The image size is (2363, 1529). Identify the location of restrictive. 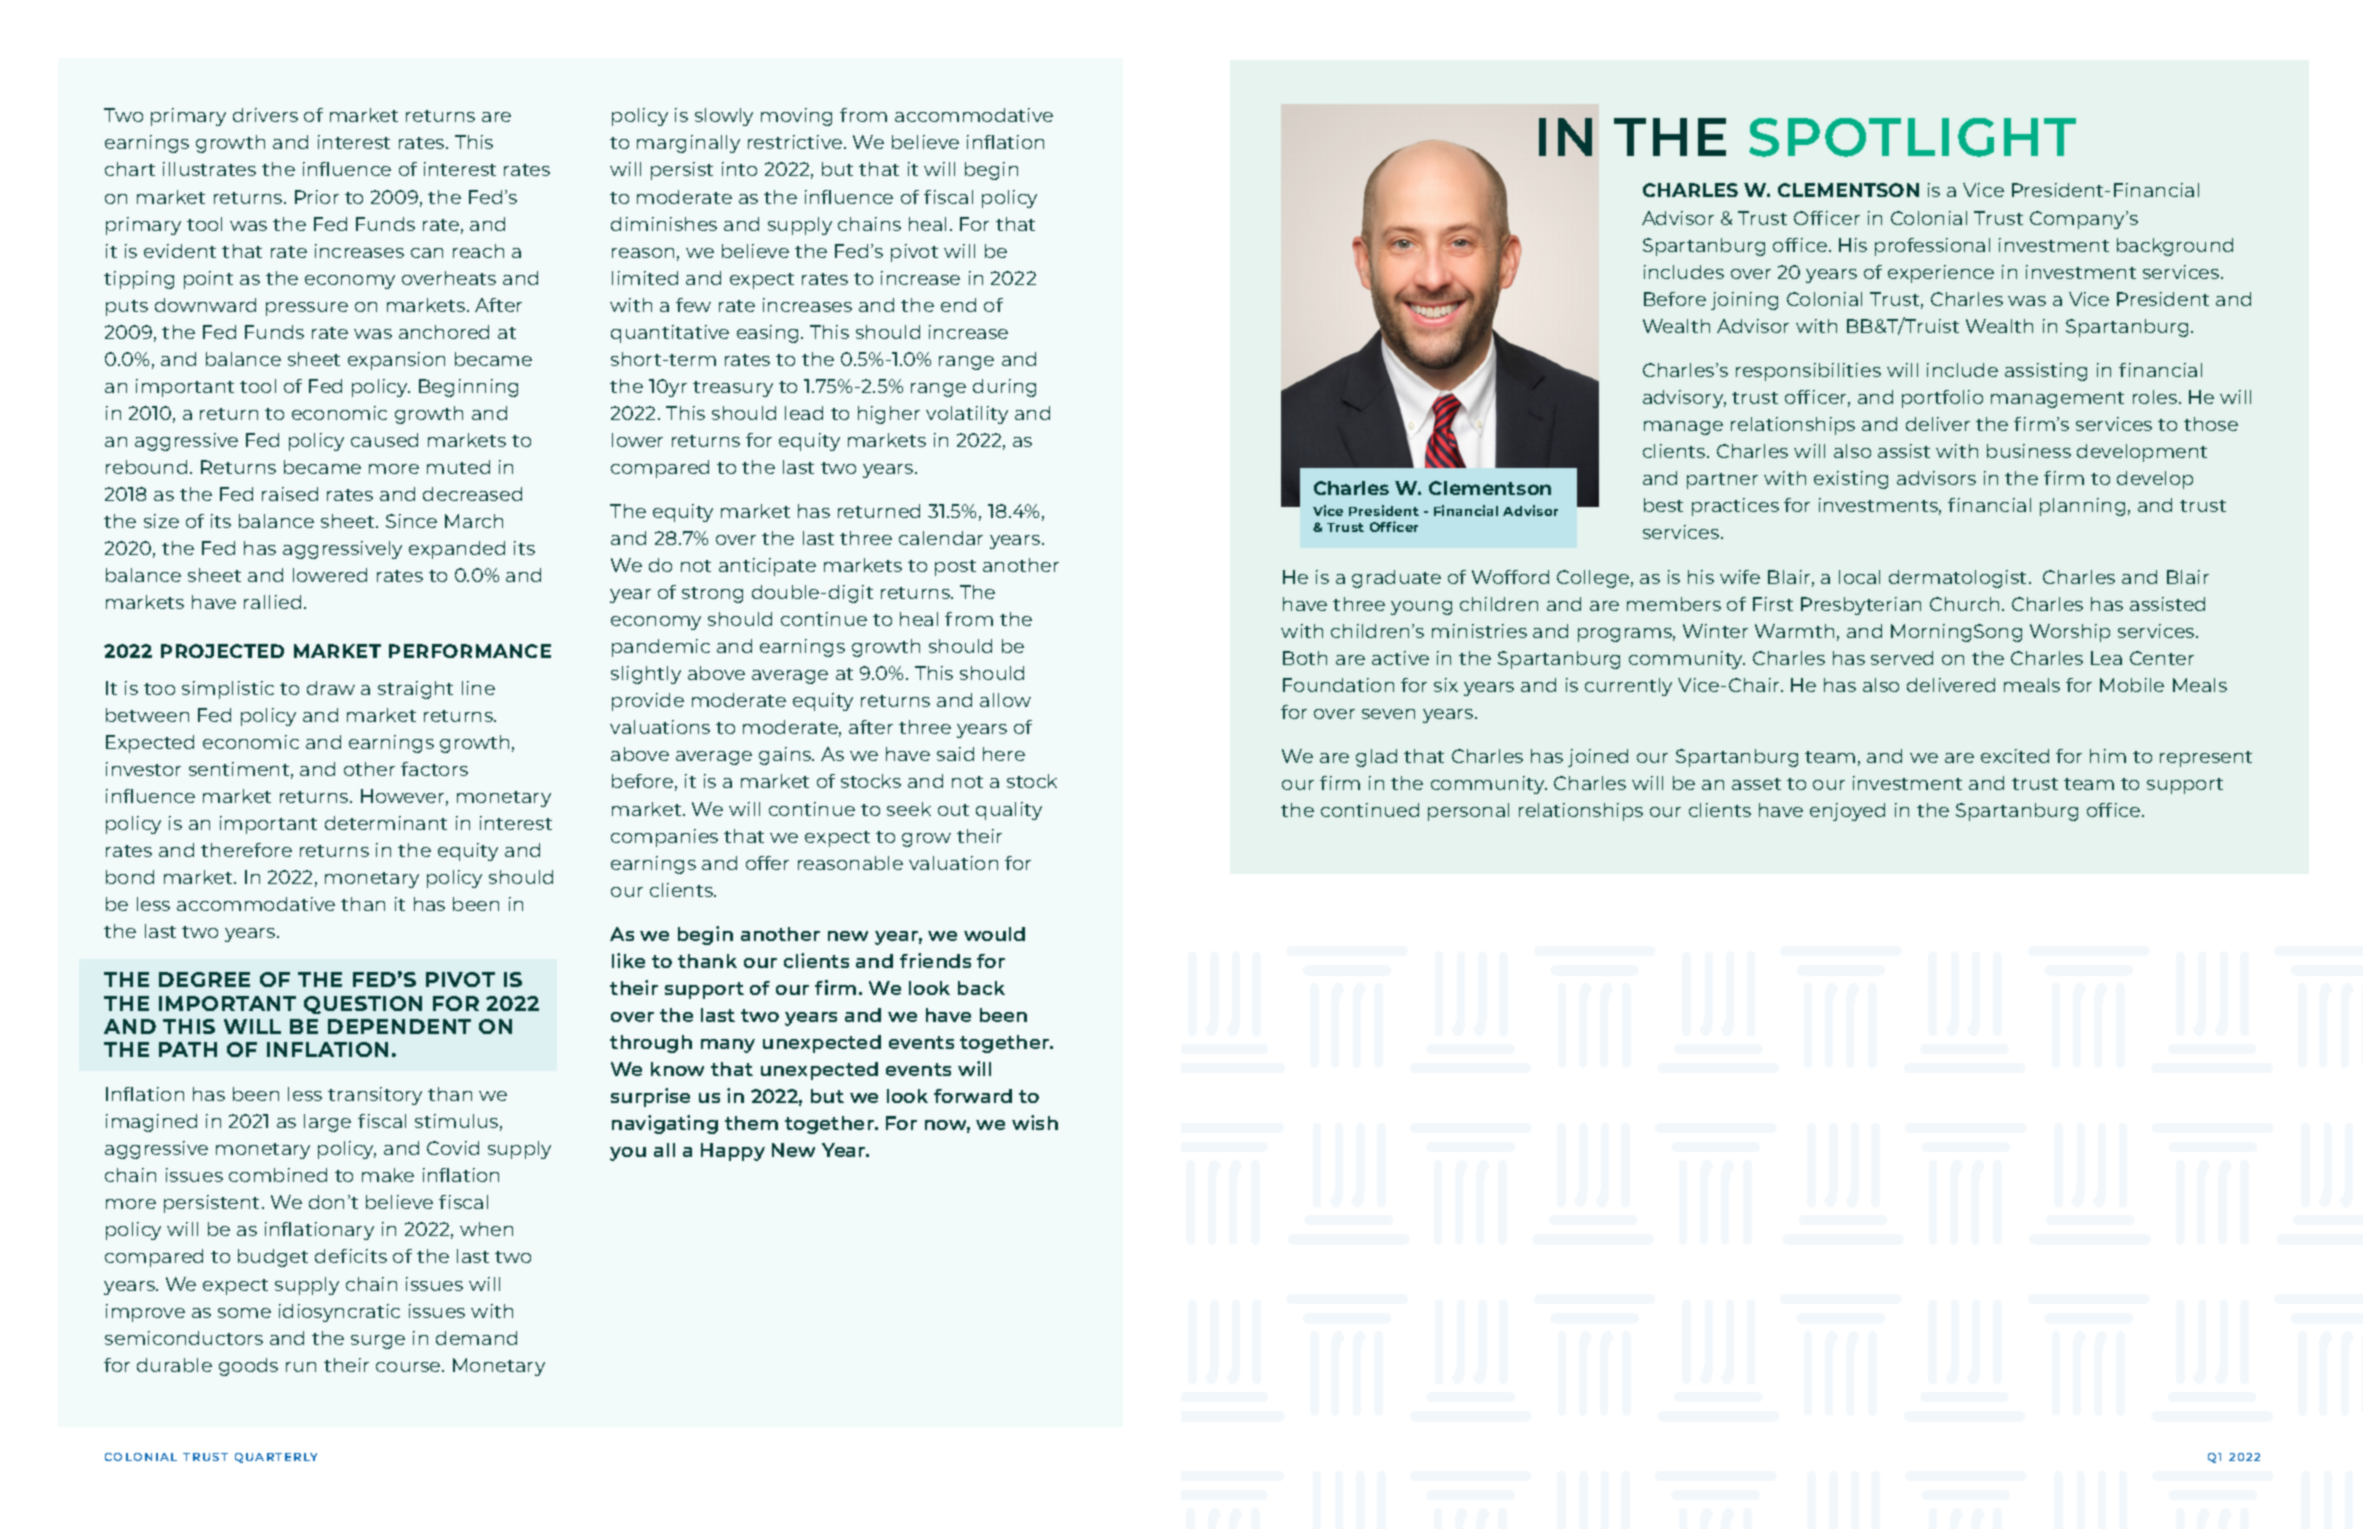
(796, 142).
